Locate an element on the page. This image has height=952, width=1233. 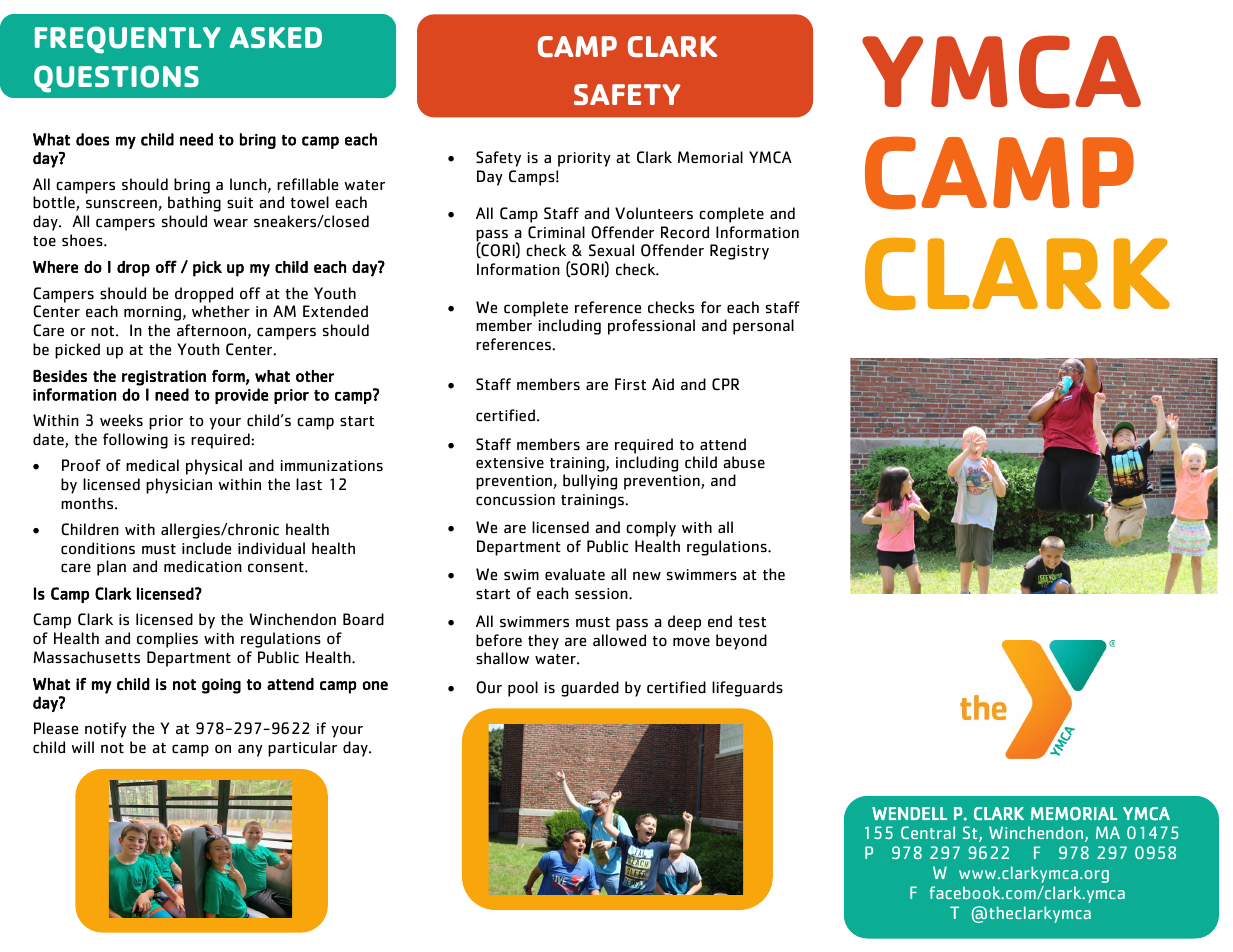
abuse is located at coordinates (744, 462).
